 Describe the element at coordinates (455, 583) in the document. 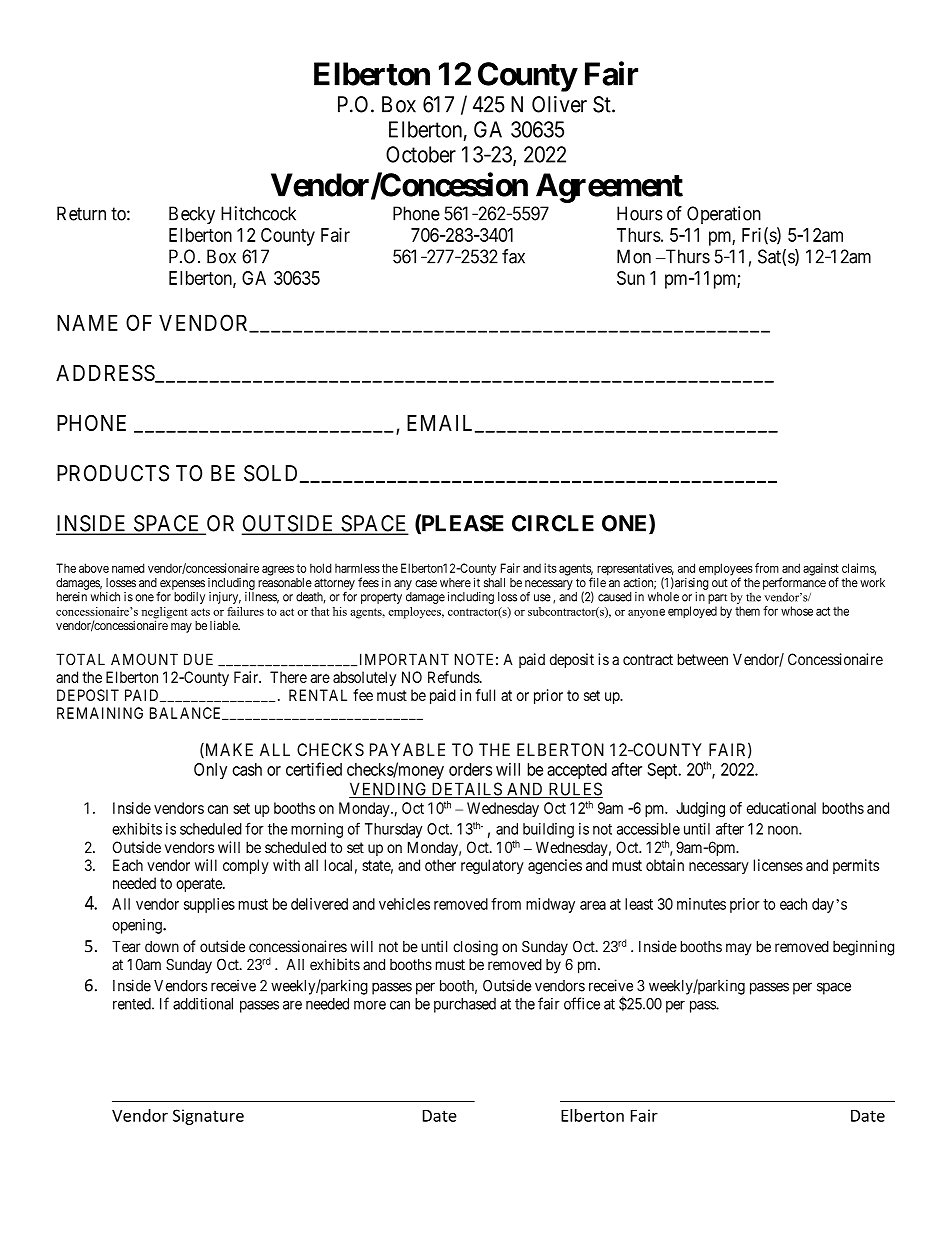

I see `where` at that location.
